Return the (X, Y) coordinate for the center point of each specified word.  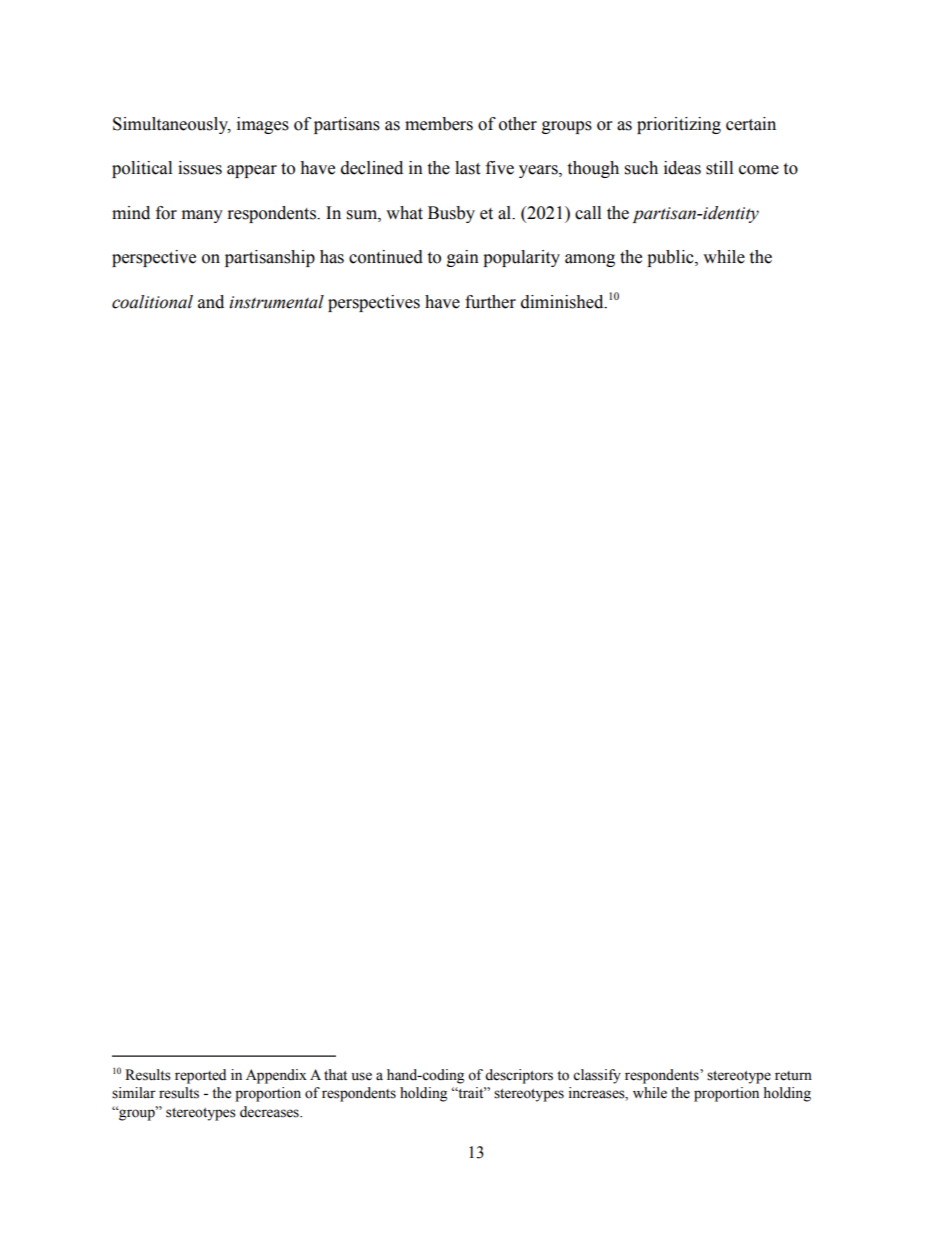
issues (200, 168)
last (467, 168)
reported (200, 1076)
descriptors (519, 1076)
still (719, 168)
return (793, 1076)
